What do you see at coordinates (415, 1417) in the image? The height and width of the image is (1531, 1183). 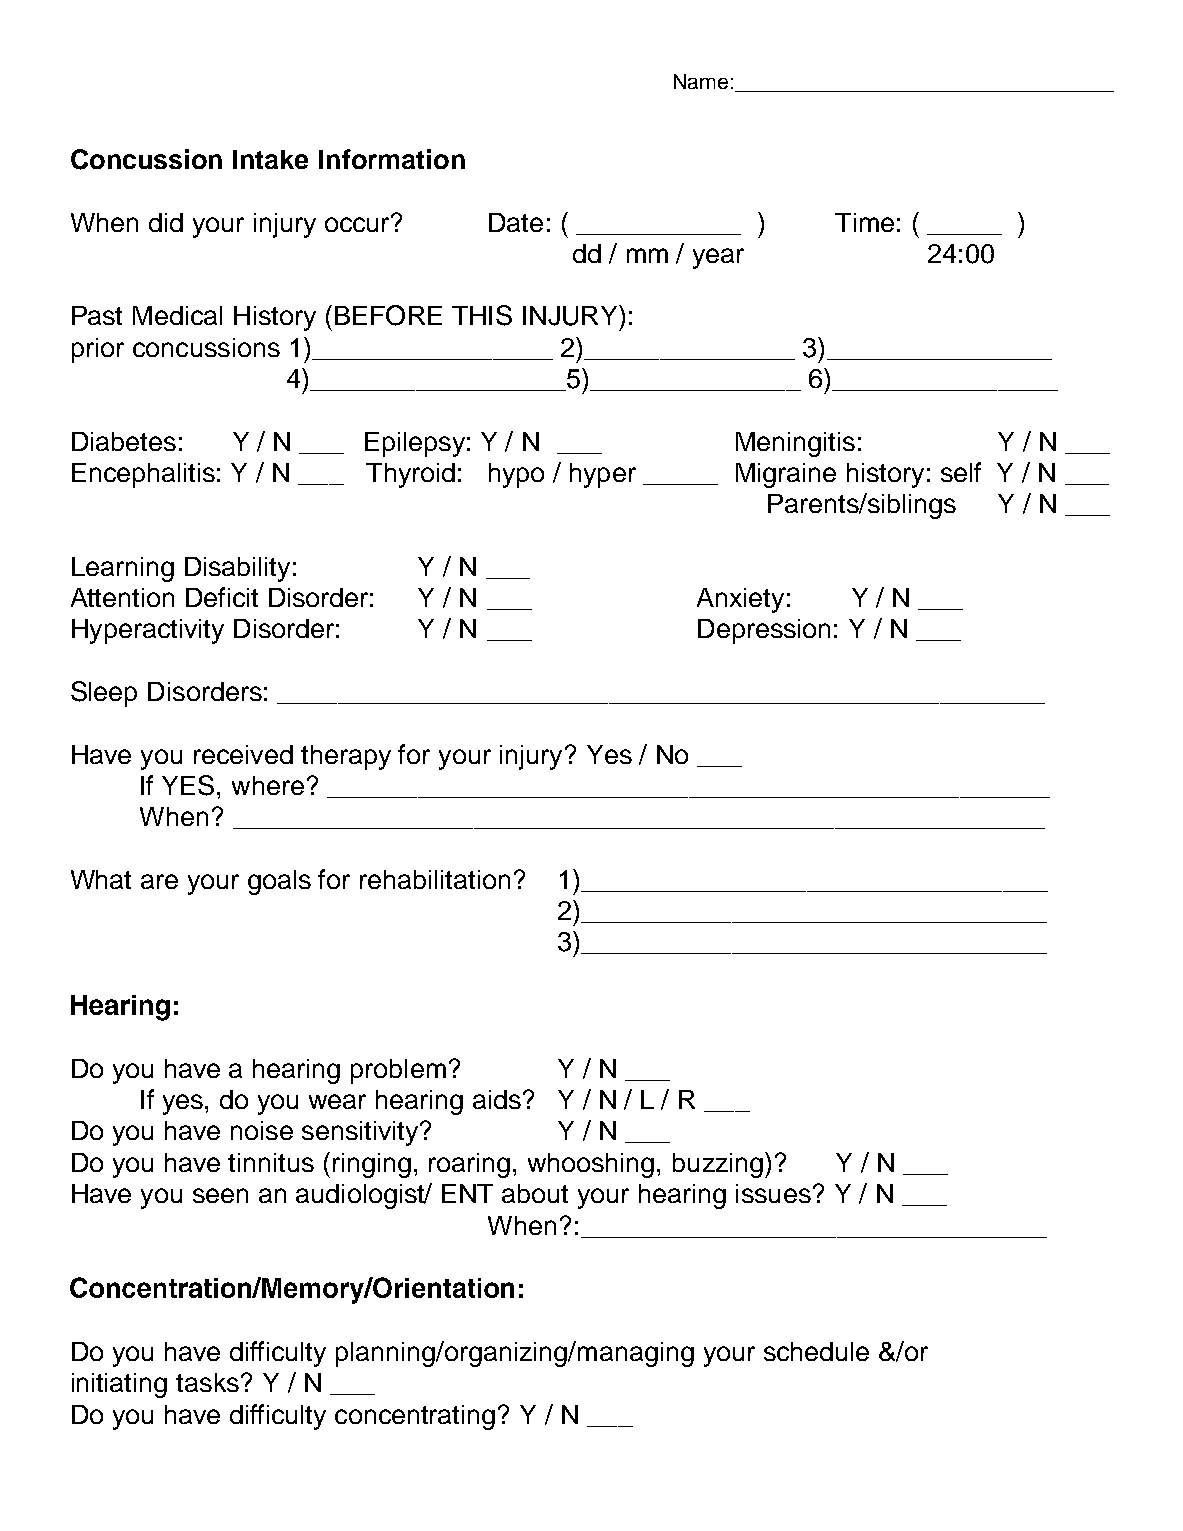 I see `concentrating` at bounding box center [415, 1417].
